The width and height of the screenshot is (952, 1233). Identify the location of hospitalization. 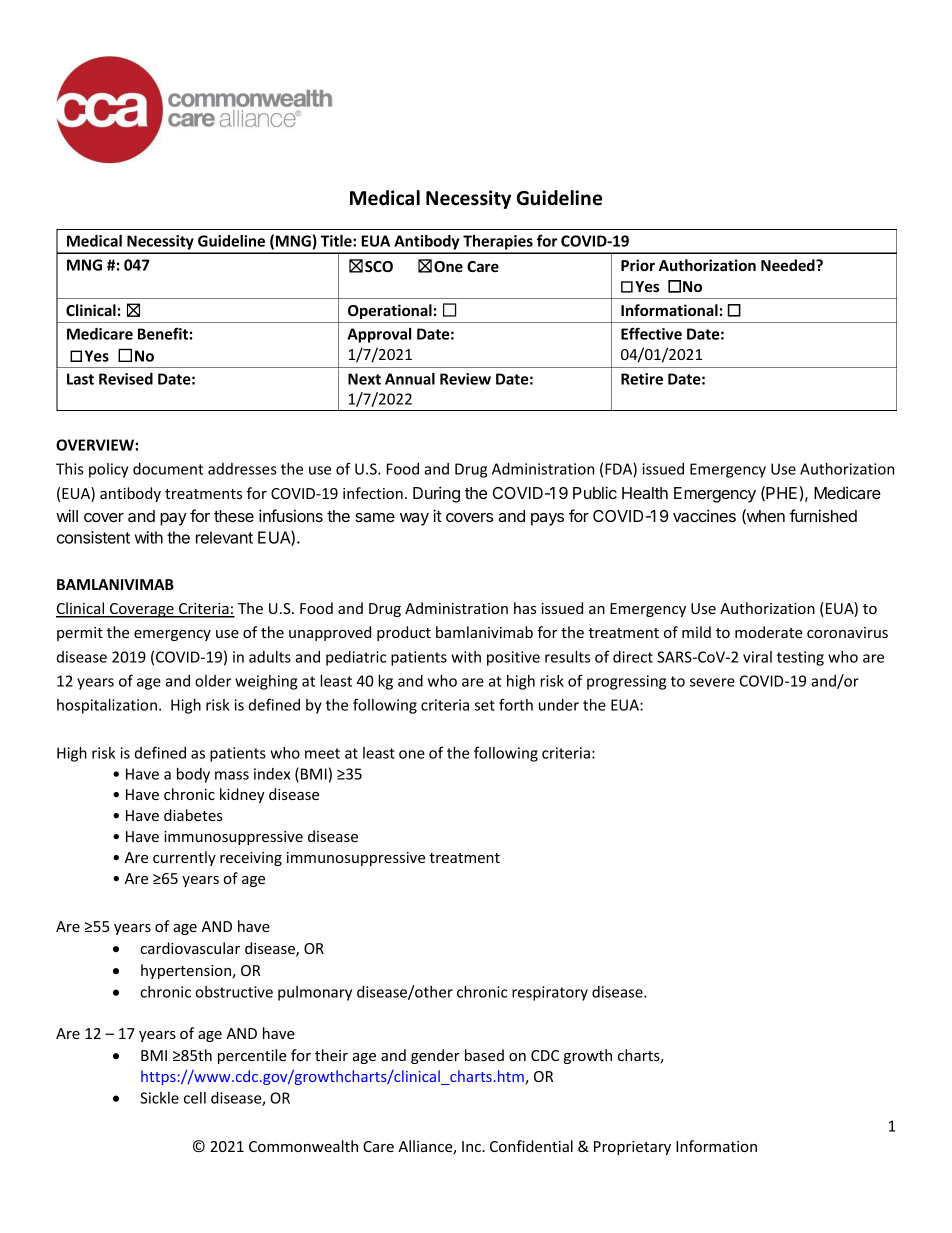
(107, 706).
